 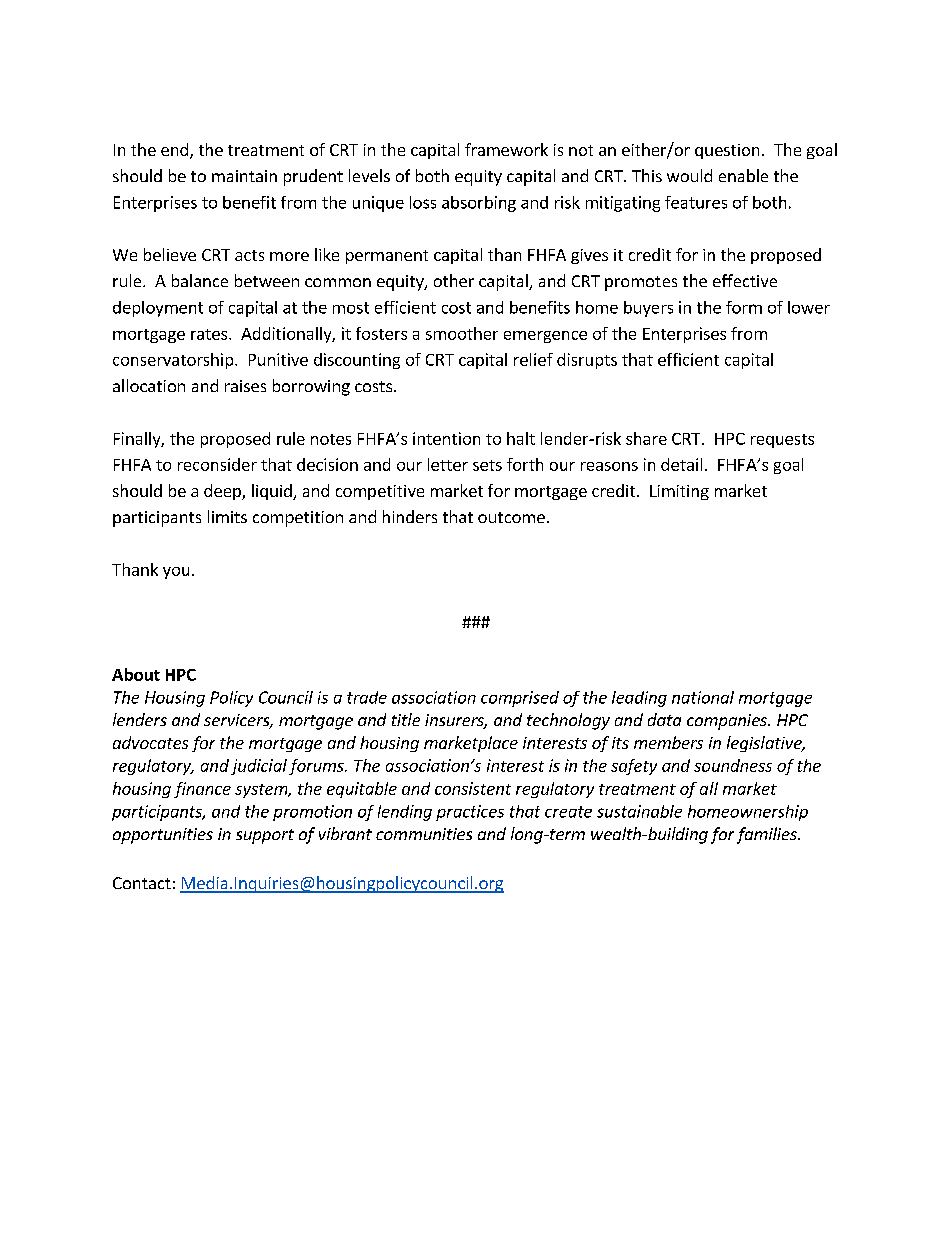 What do you see at coordinates (679, 492) in the screenshot?
I see `Limiting` at bounding box center [679, 492].
